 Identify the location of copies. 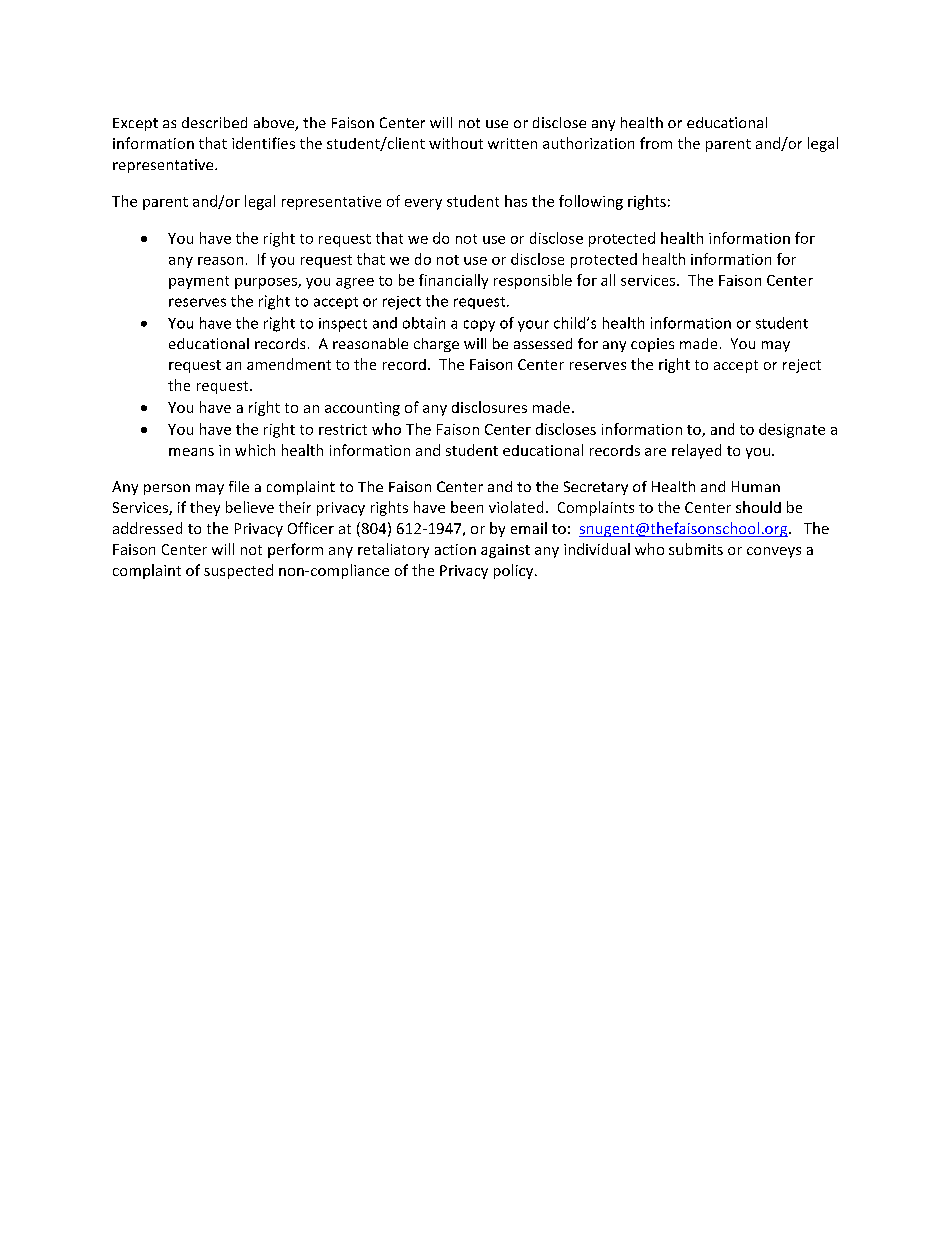
(652, 345).
